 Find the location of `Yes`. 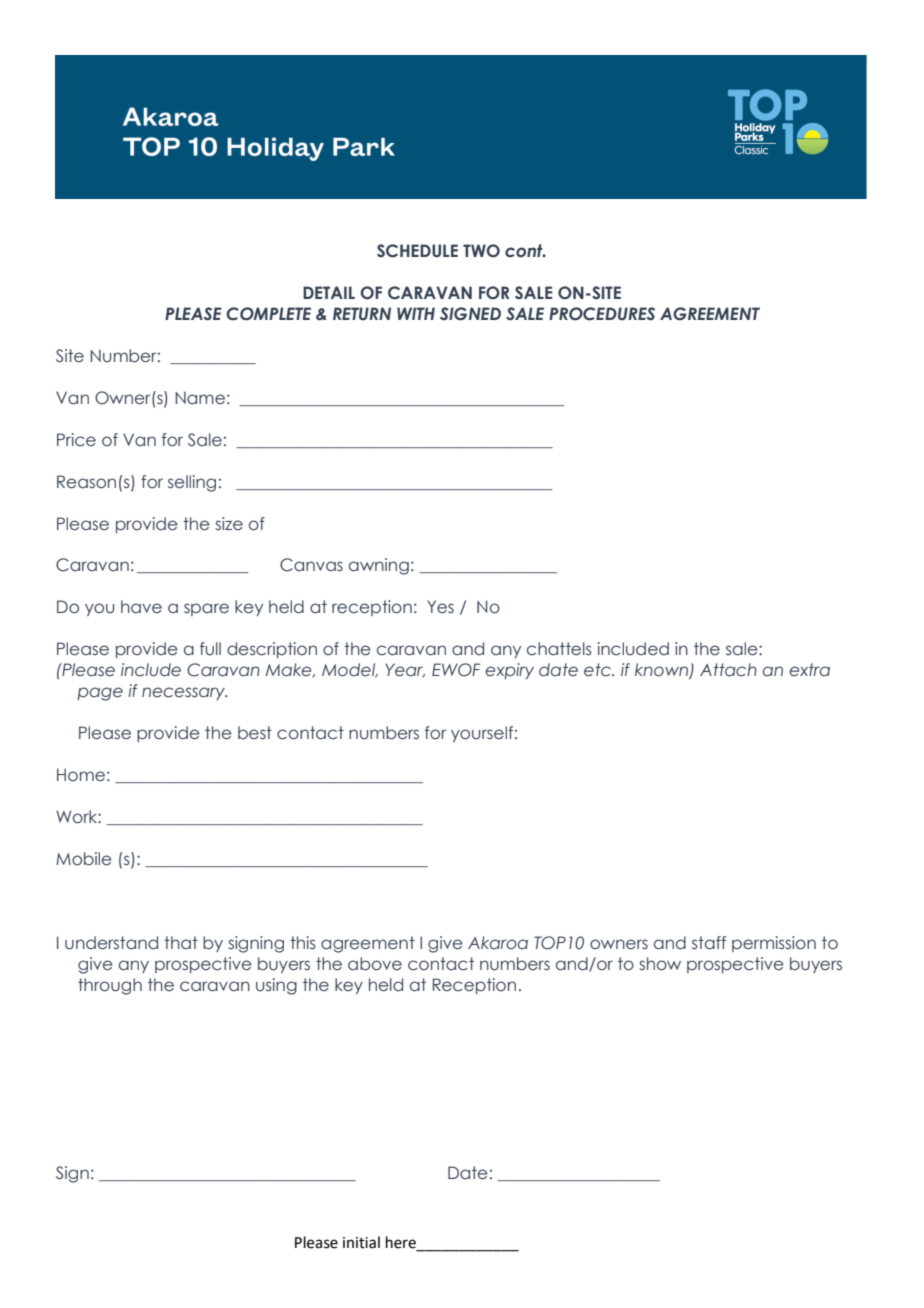

Yes is located at coordinates (440, 607).
